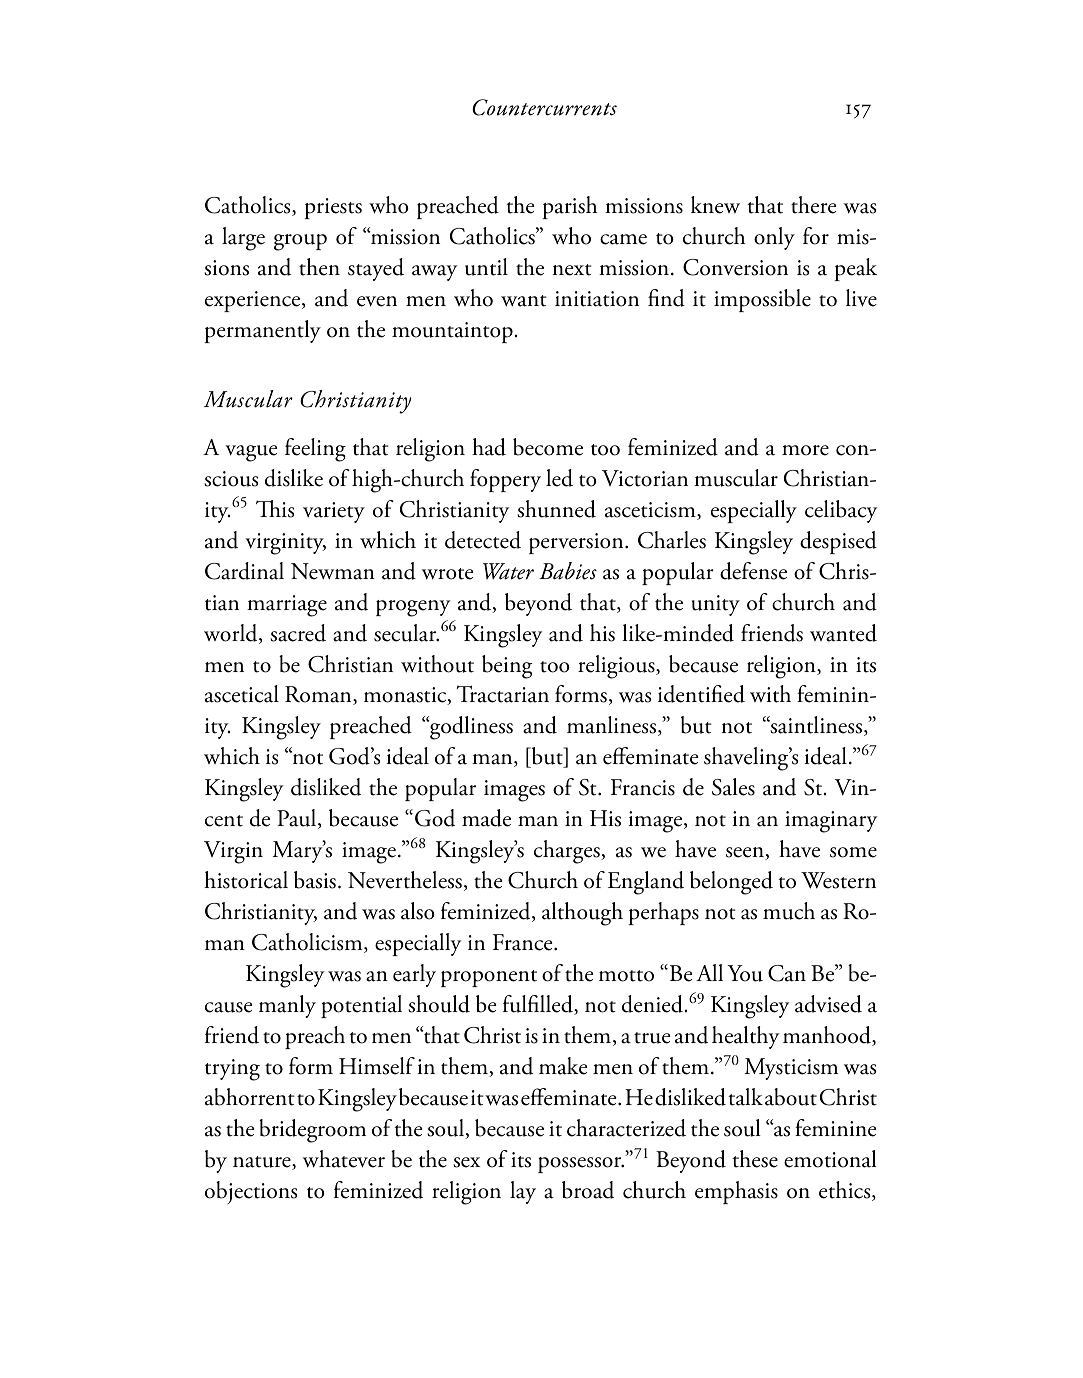  Describe the element at coordinates (753, 571) in the screenshot. I see `defense` at that location.
